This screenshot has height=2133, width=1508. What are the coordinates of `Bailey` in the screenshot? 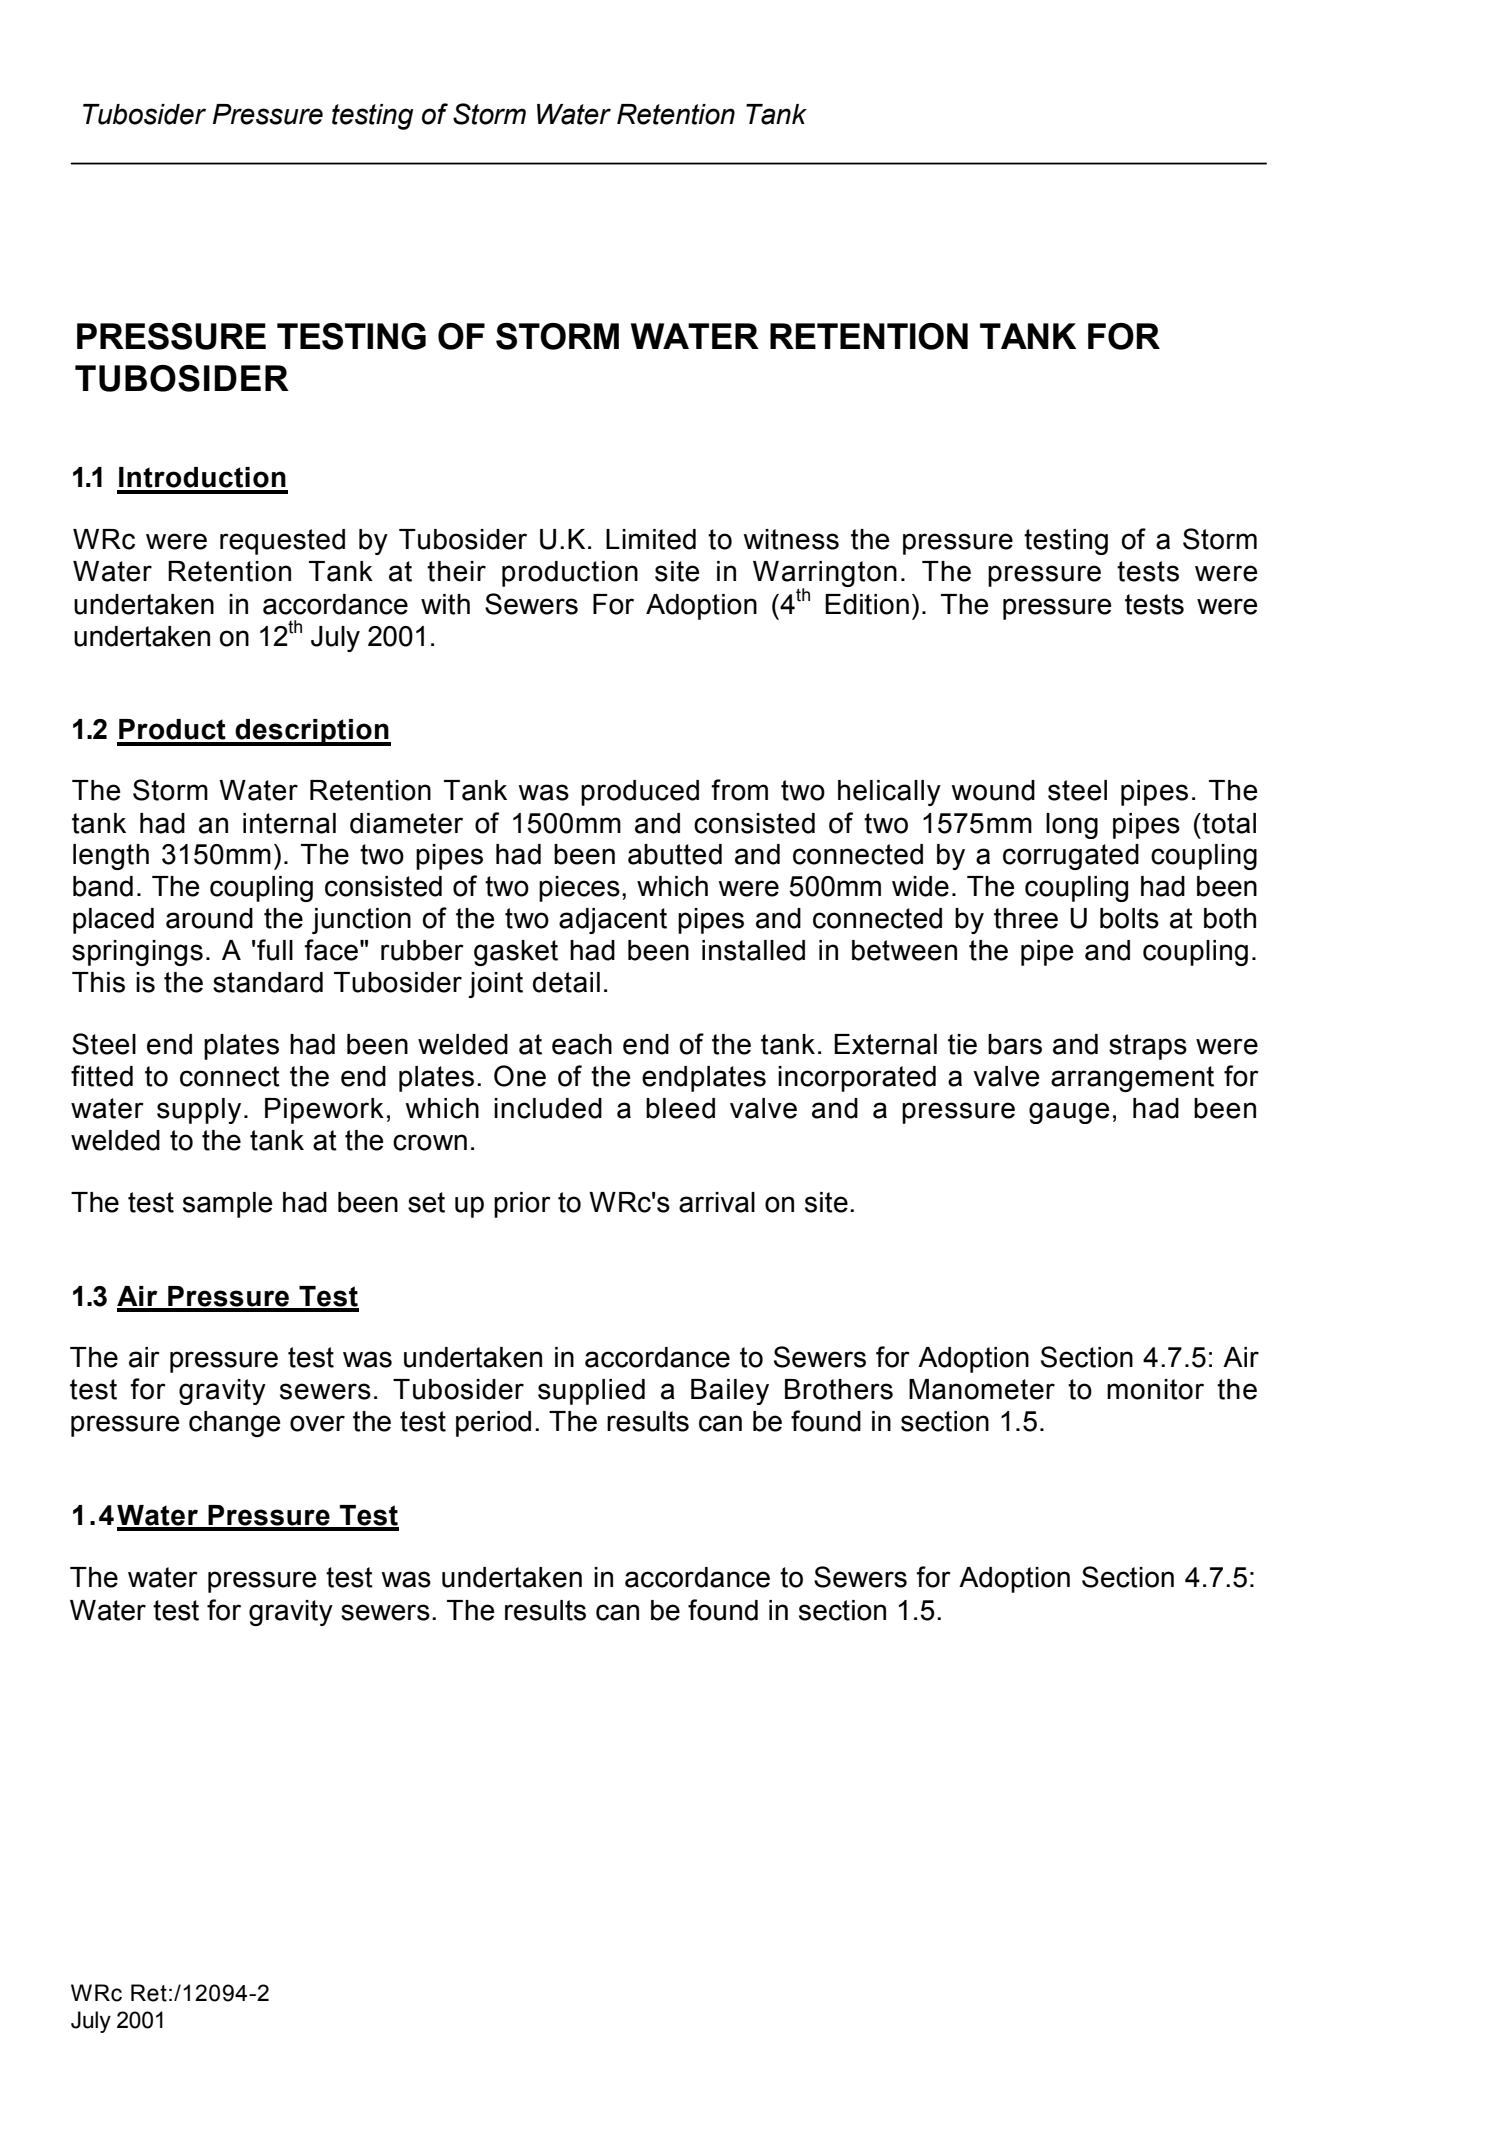 It's located at (730, 1392).
